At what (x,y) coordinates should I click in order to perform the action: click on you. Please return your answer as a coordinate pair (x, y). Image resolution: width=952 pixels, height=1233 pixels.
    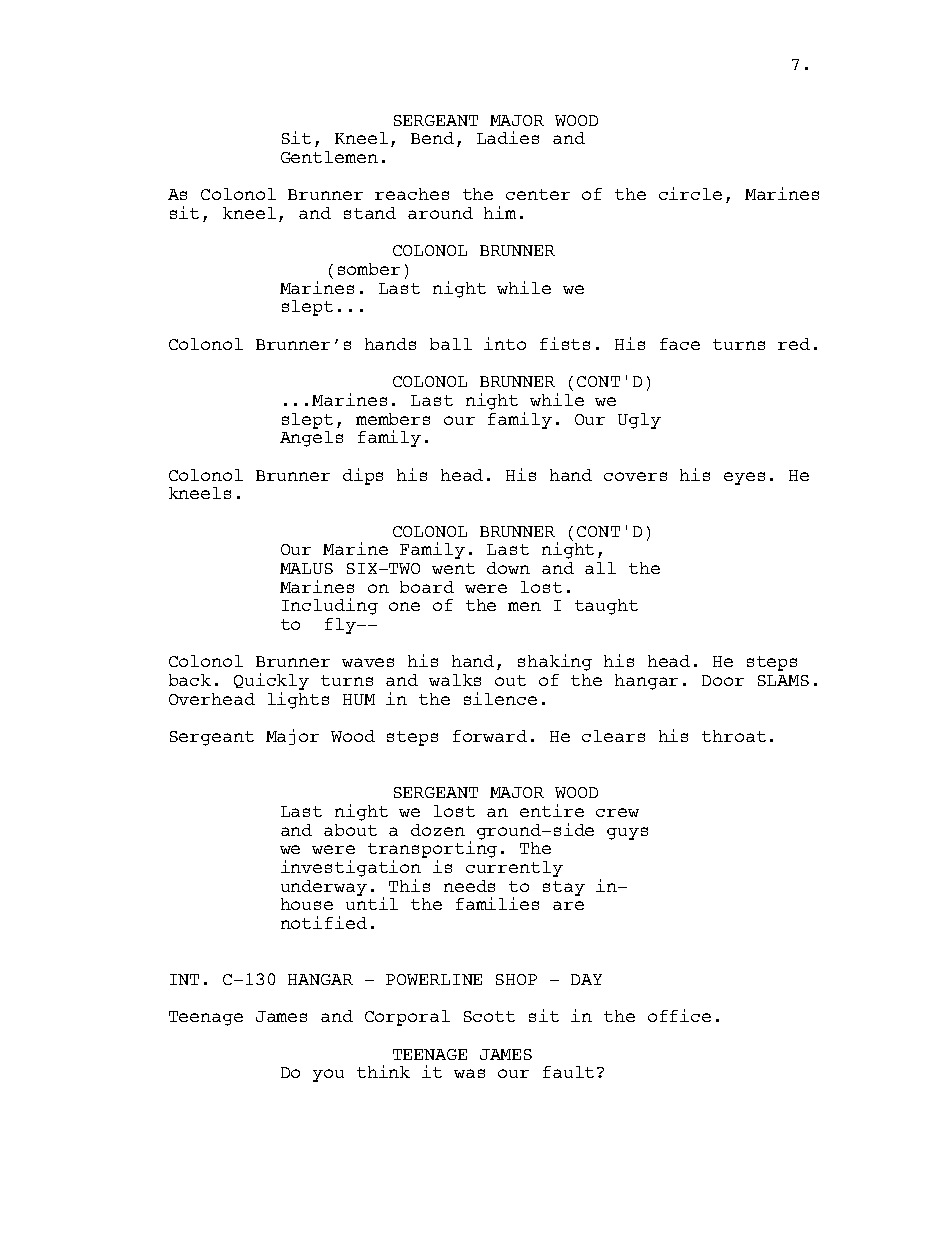
    Looking at the image, I should click on (328, 1075).
